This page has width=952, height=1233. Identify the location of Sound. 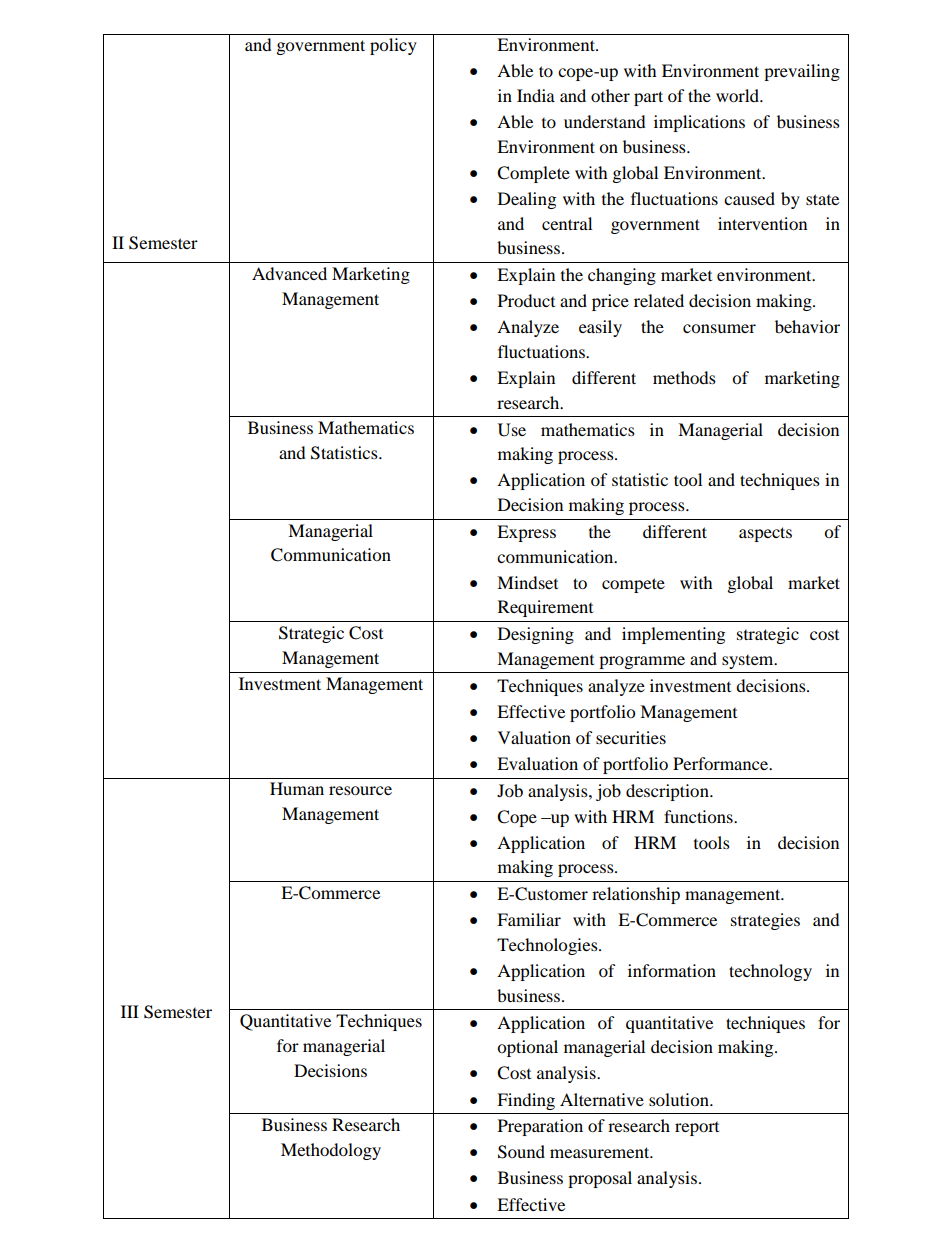
(521, 1152).
